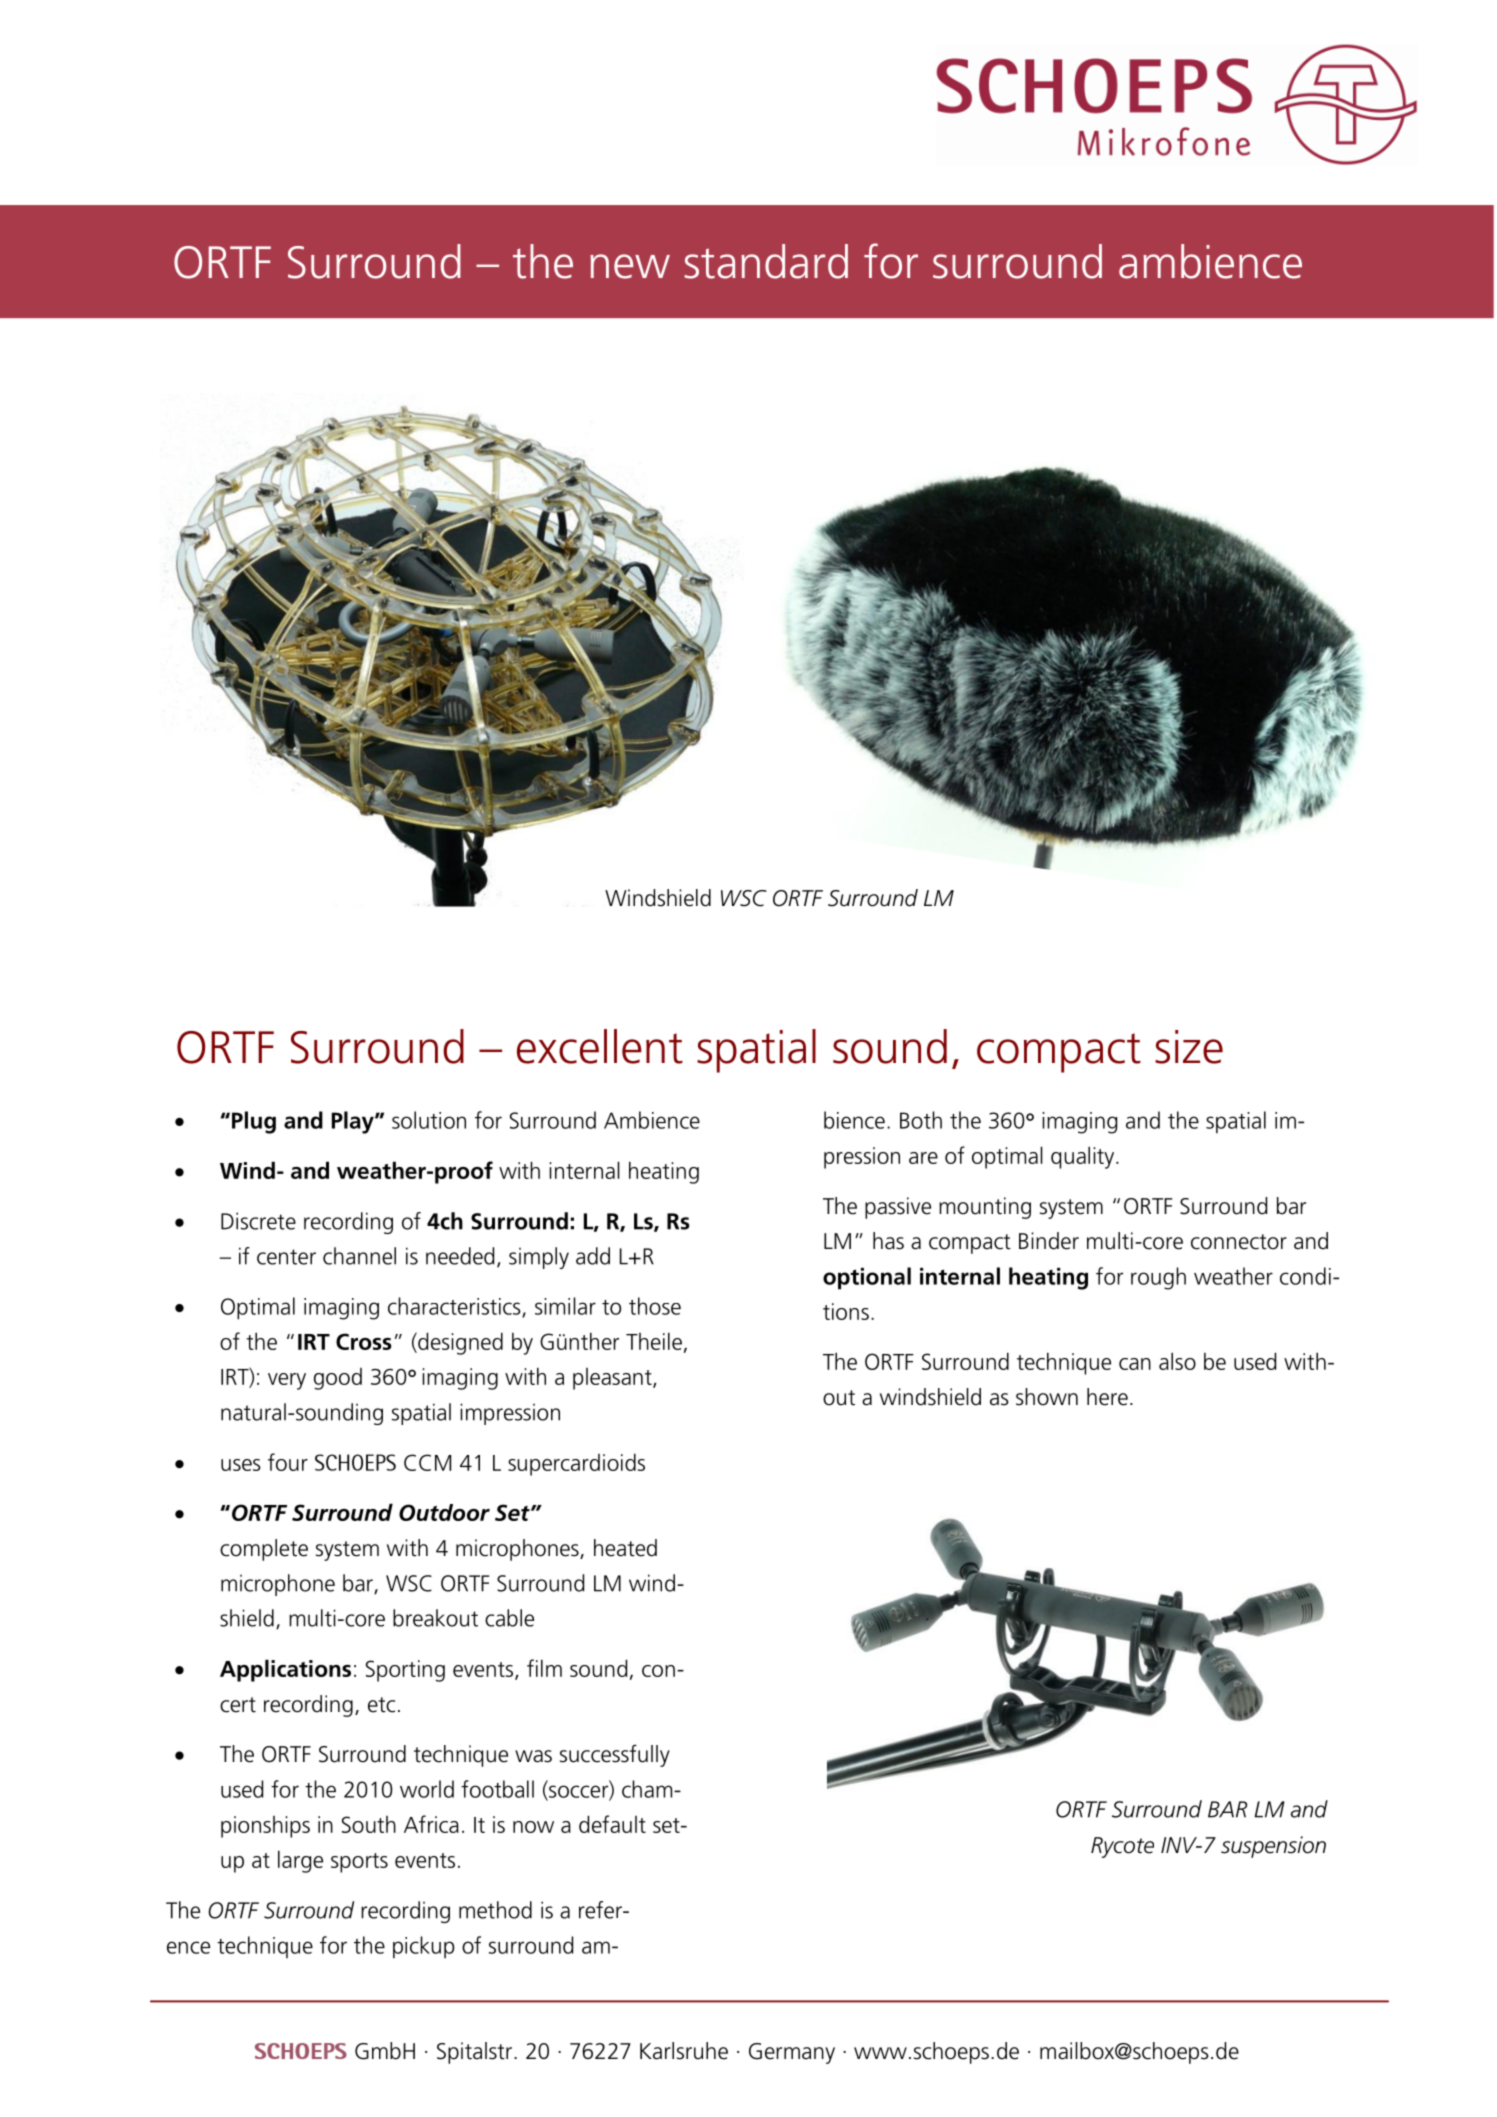 The image size is (1497, 2117). Describe the element at coordinates (1107, 1397) in the screenshot. I see `here` at that location.
